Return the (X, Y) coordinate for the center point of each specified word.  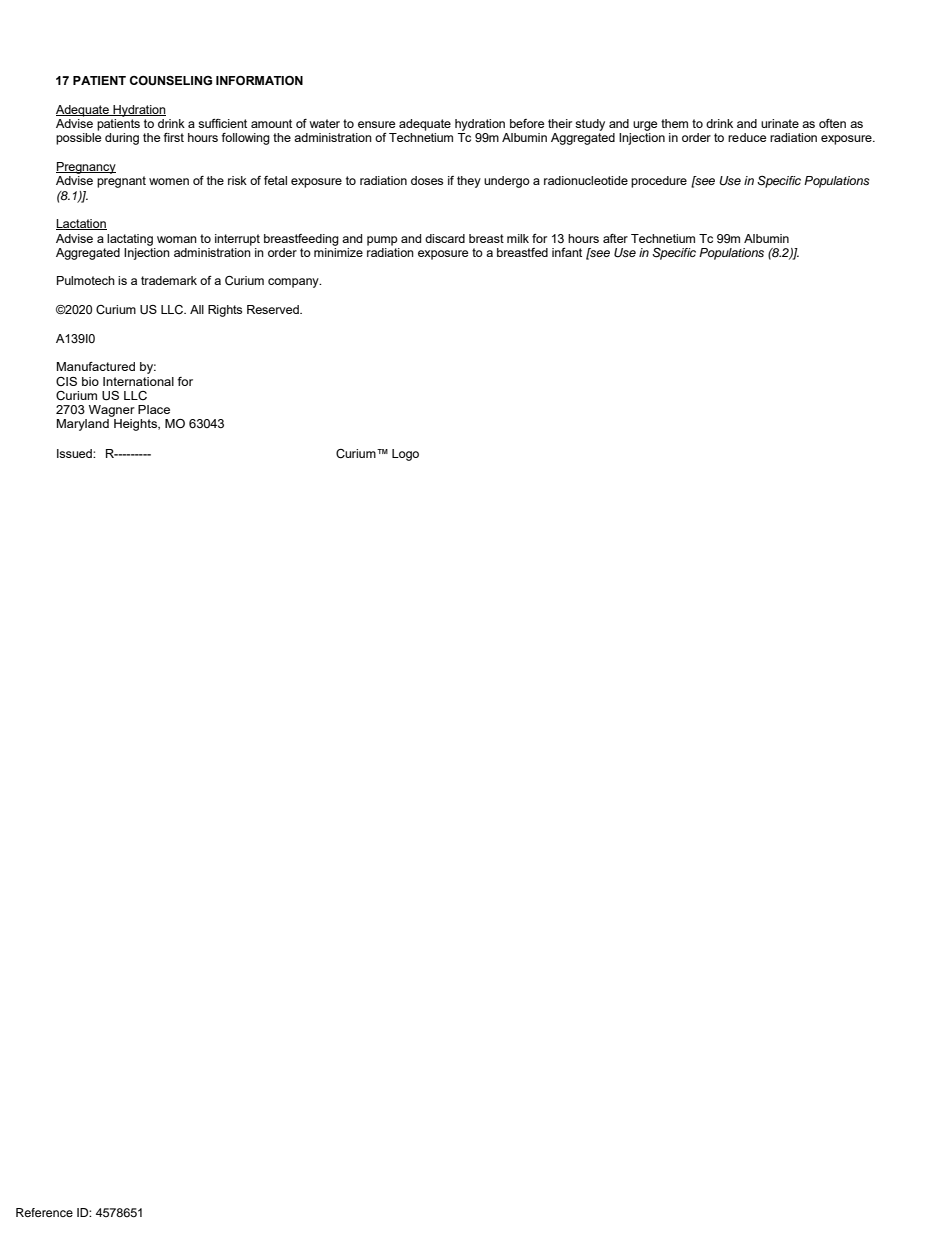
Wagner (110, 412)
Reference (44, 1212)
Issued (75, 453)
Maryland (83, 425)
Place (154, 409)
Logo (405, 455)
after (615, 238)
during (122, 139)
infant (567, 252)
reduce (747, 137)
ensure (376, 124)
